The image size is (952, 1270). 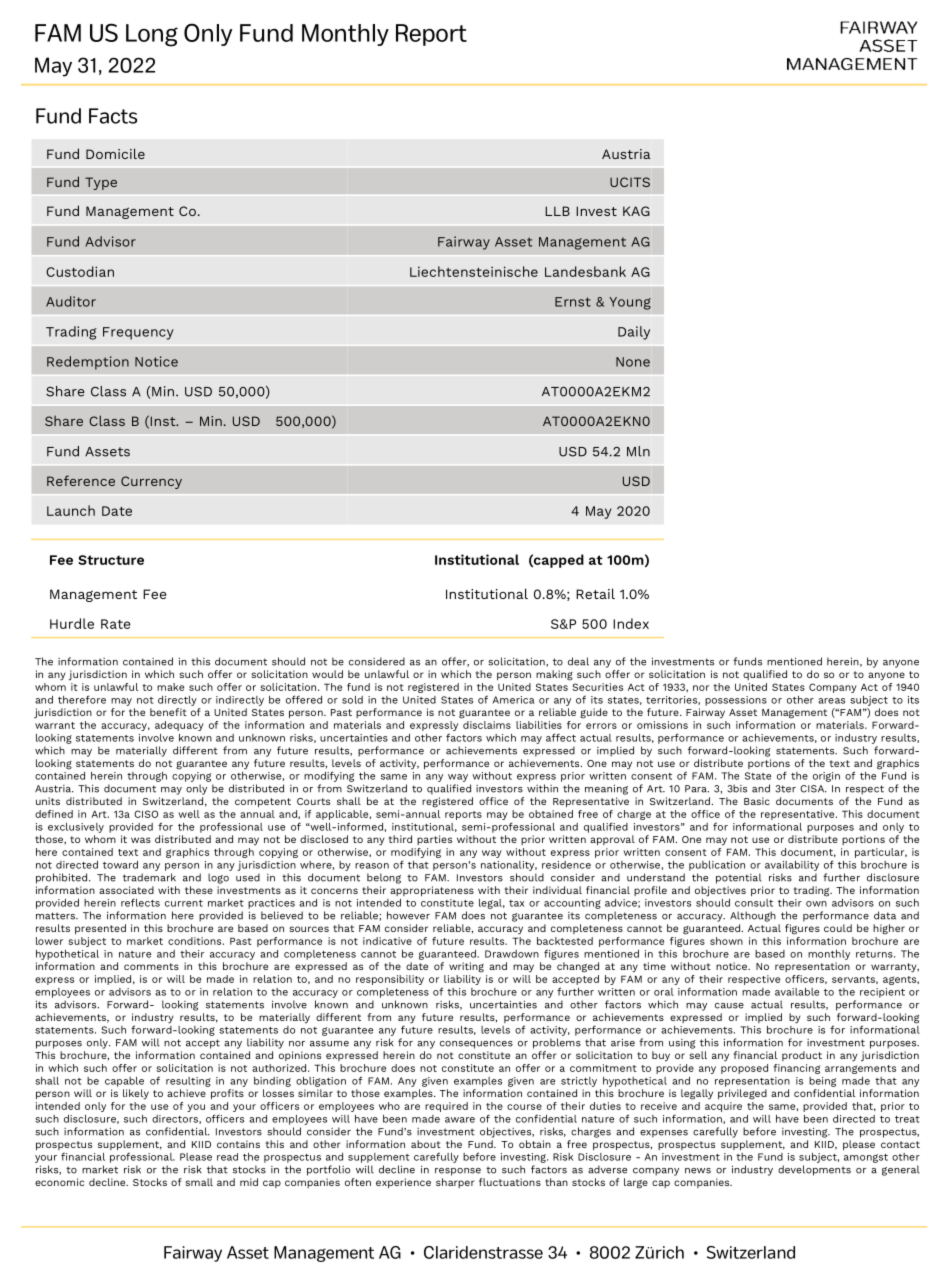 What do you see at coordinates (557, 211) in the document?
I see `LLB` at bounding box center [557, 211].
